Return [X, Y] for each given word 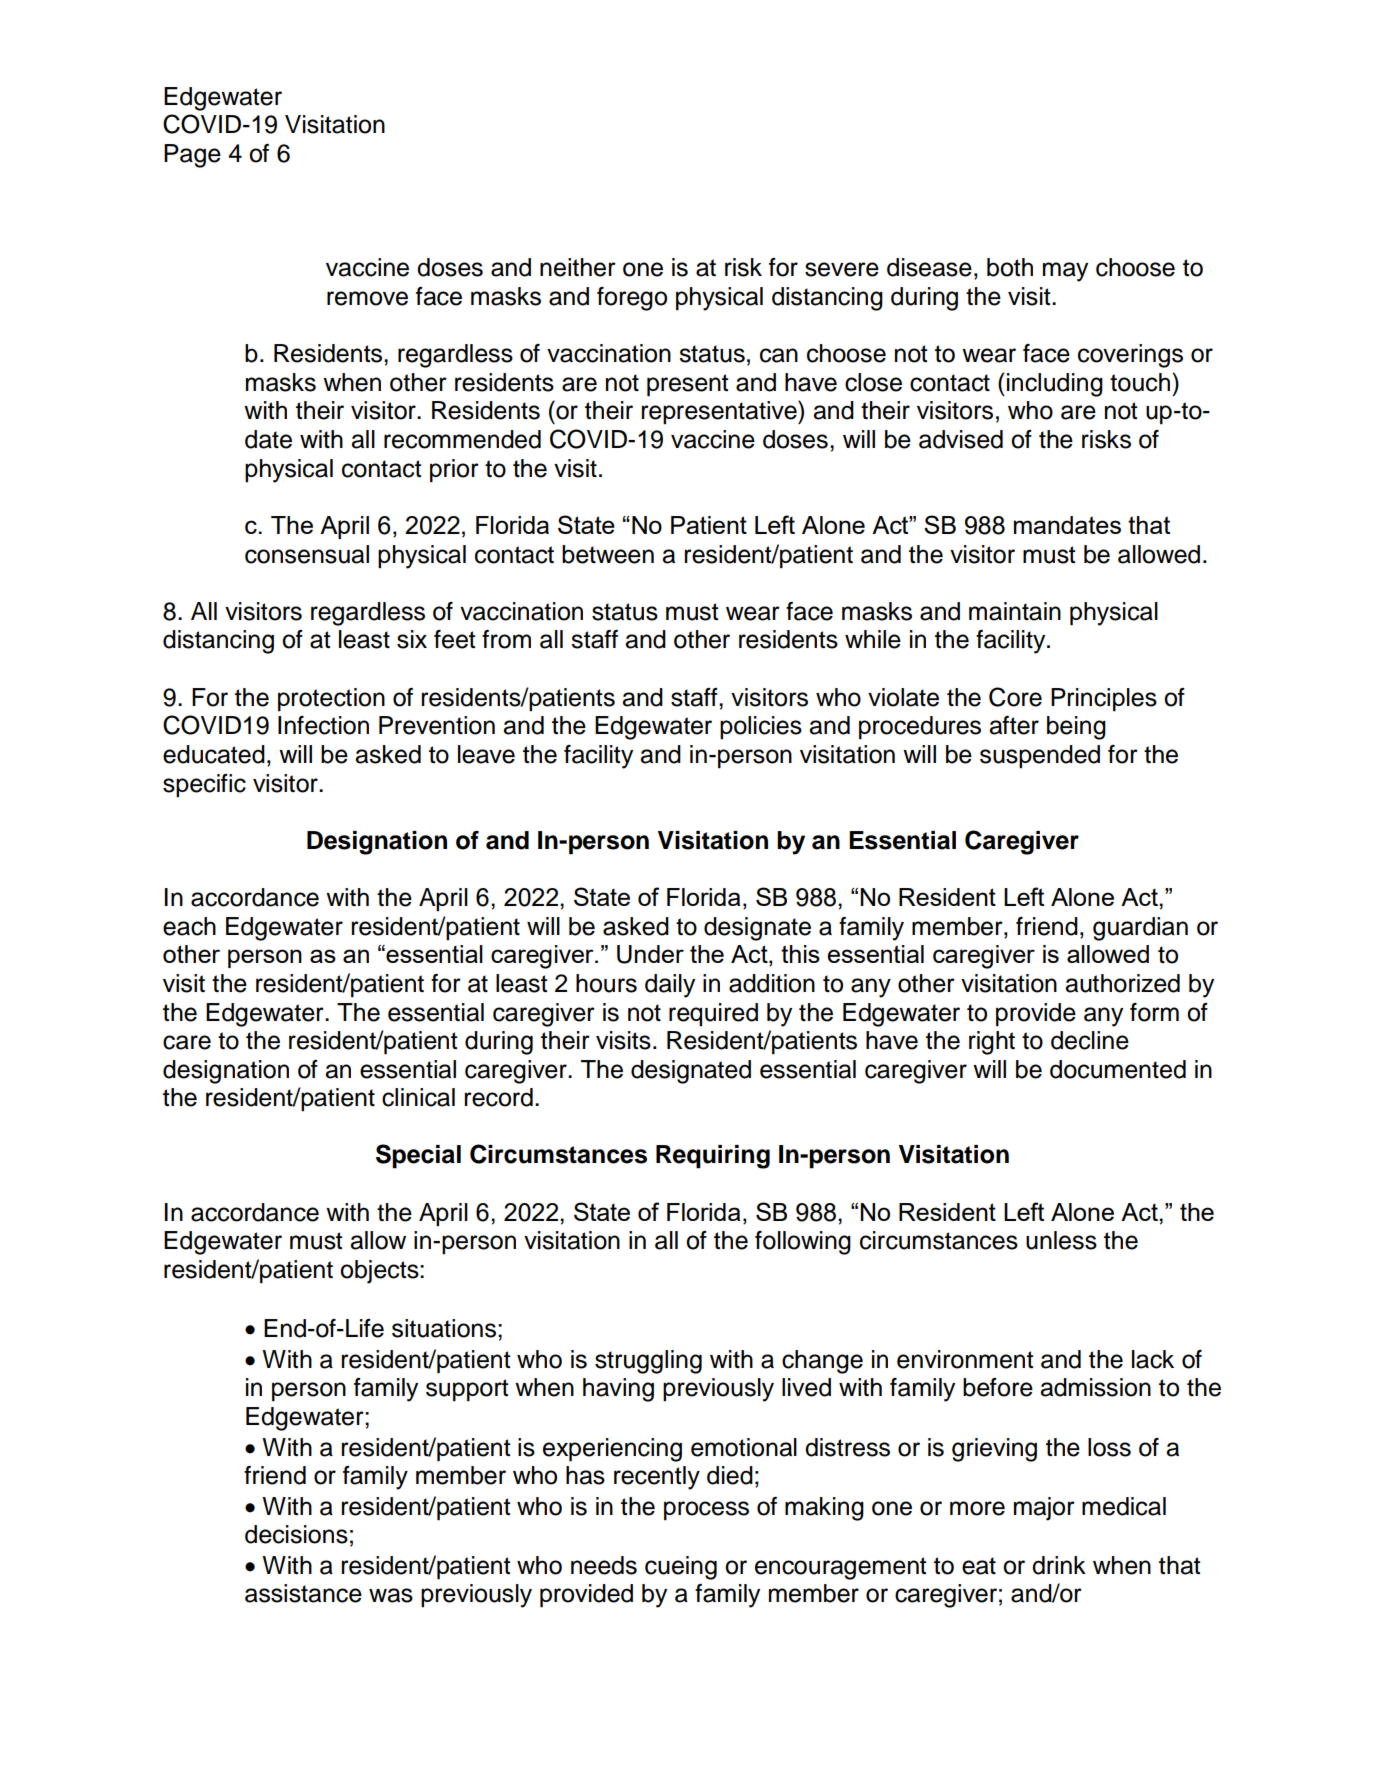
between [608, 554]
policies [761, 727]
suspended [1040, 756]
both [1010, 267]
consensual [307, 554]
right [992, 1043]
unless [1061, 1240]
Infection [323, 725]
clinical [418, 1097]
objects [380, 1272]
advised [961, 439]
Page [192, 156]
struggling [648, 1362]
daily [670, 986]
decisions [296, 1534]
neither [578, 267]
